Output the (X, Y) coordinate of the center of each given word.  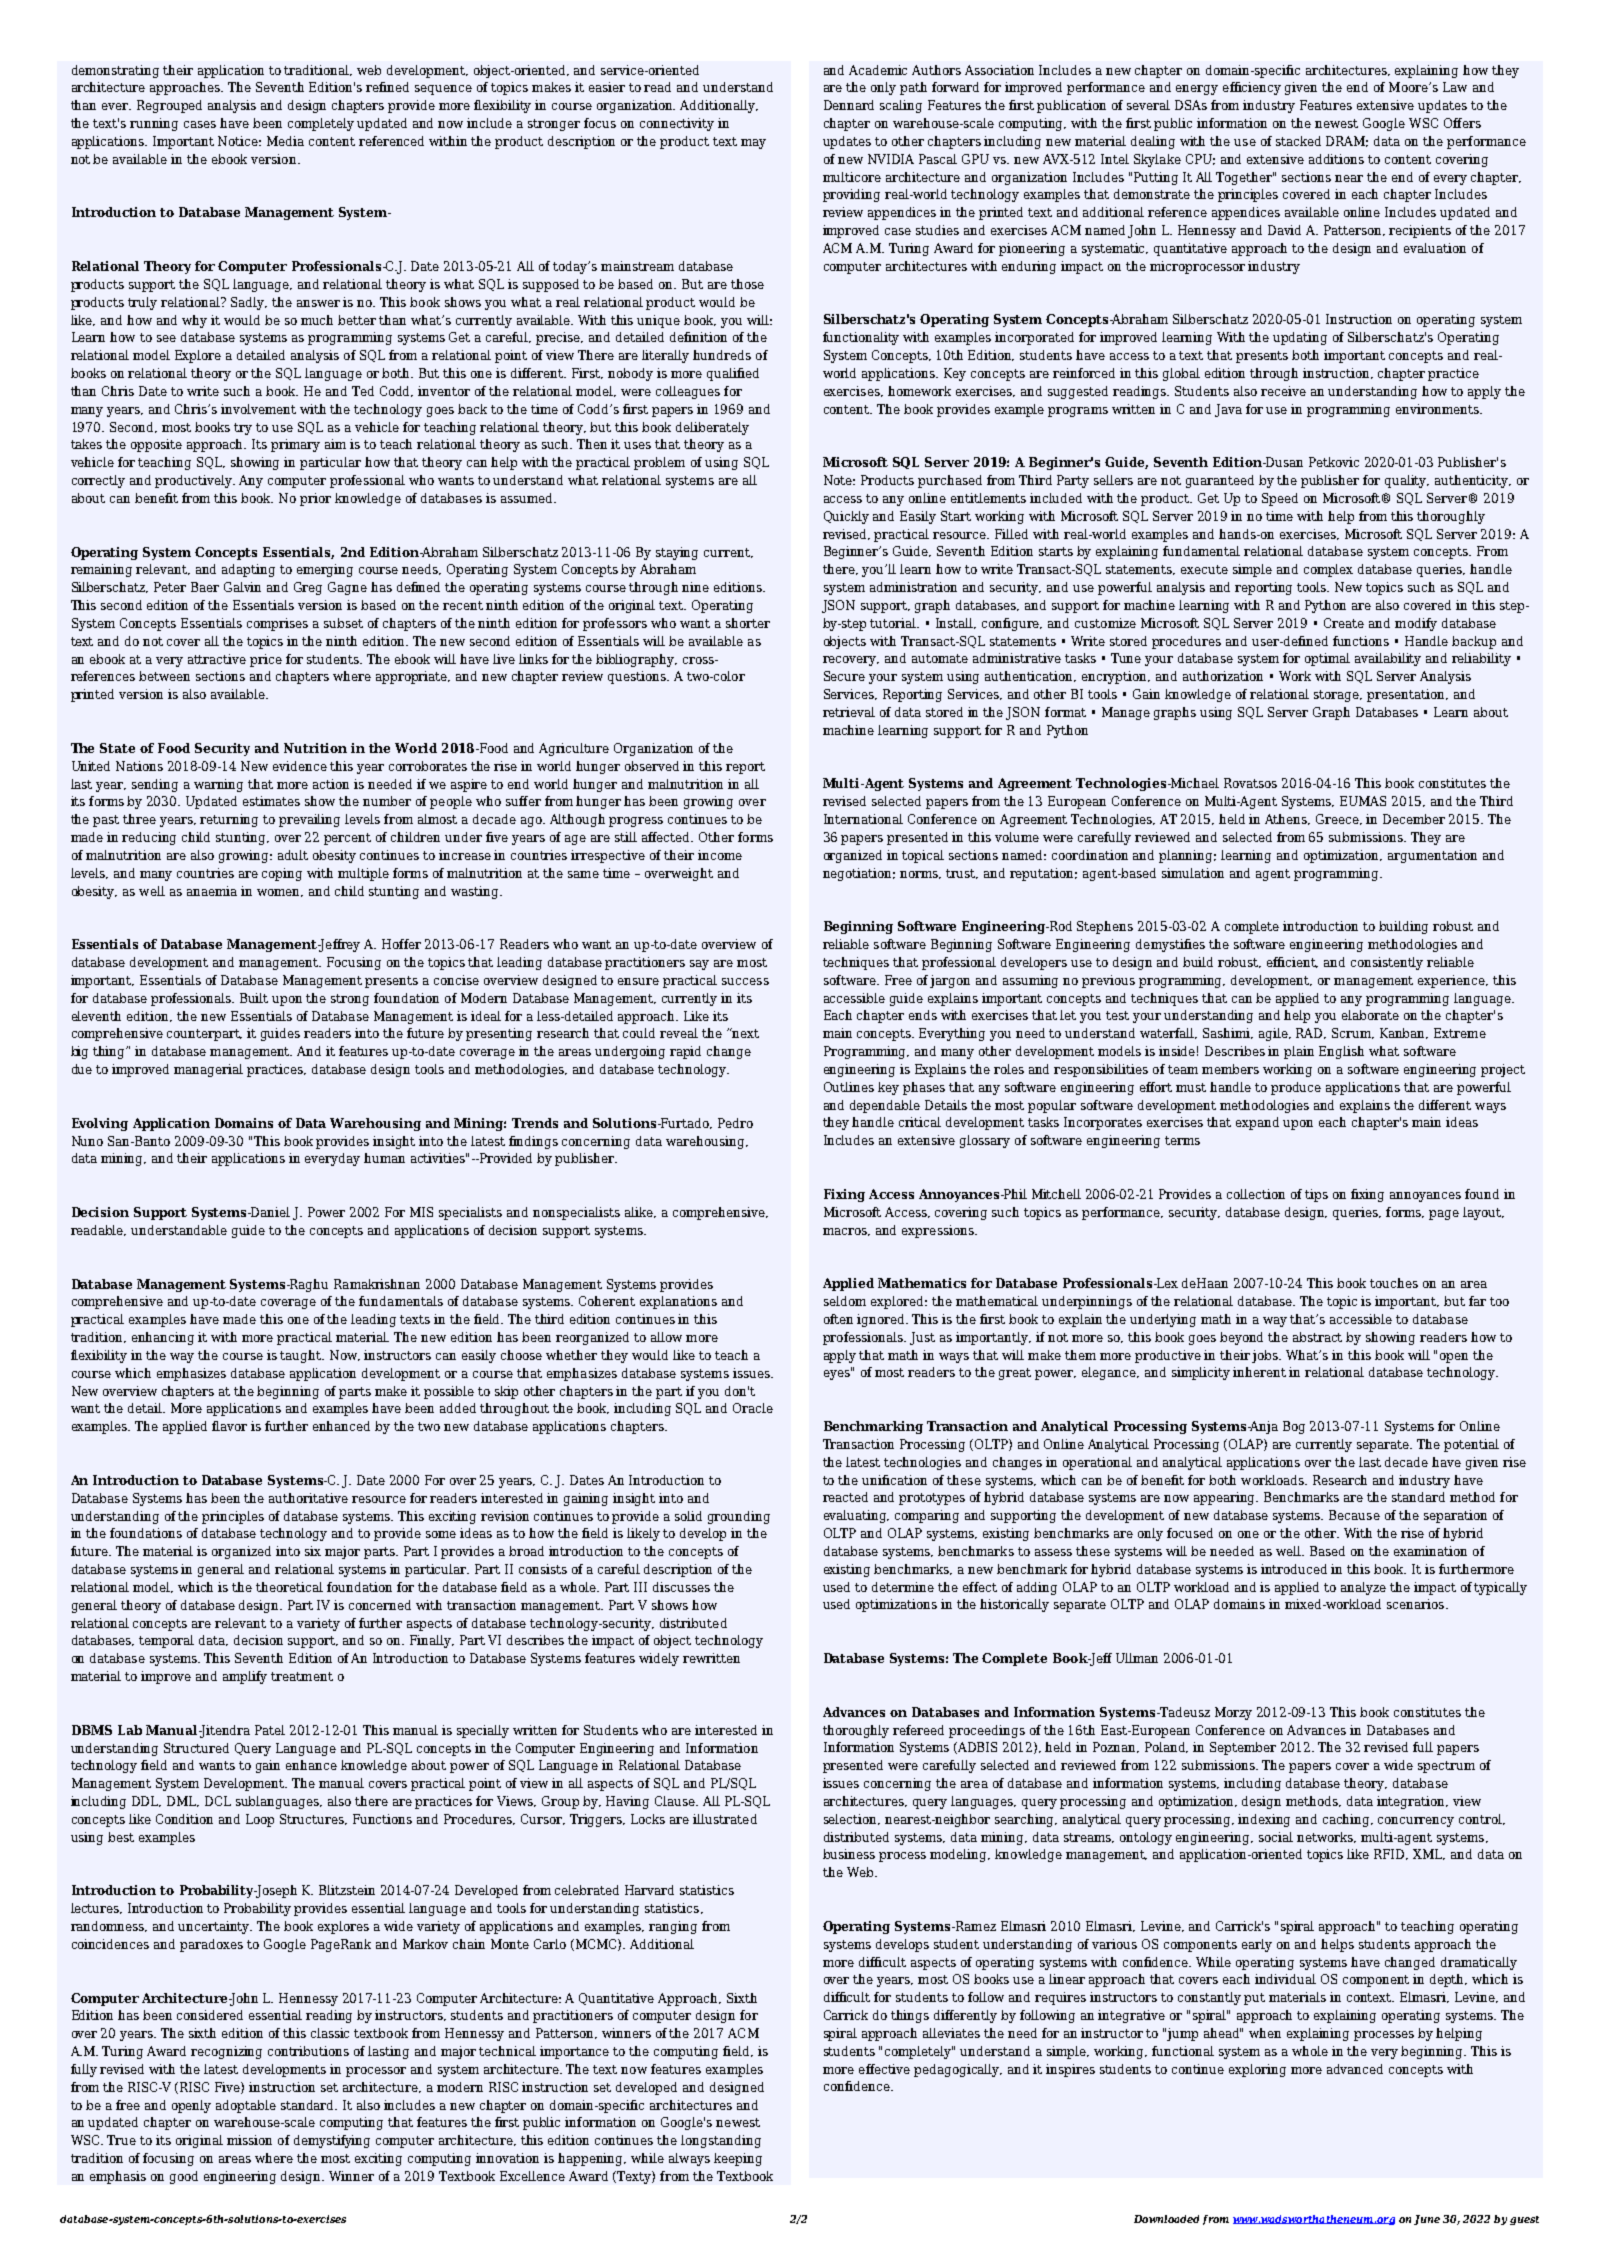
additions (1336, 159)
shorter (748, 623)
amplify (245, 1677)
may (753, 144)
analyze (1363, 1588)
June (1427, 2220)
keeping (738, 2159)
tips (1316, 1195)
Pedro (735, 1123)
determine (903, 1587)
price (266, 660)
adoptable (246, 2106)
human (384, 1158)
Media (285, 141)
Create (1344, 623)
